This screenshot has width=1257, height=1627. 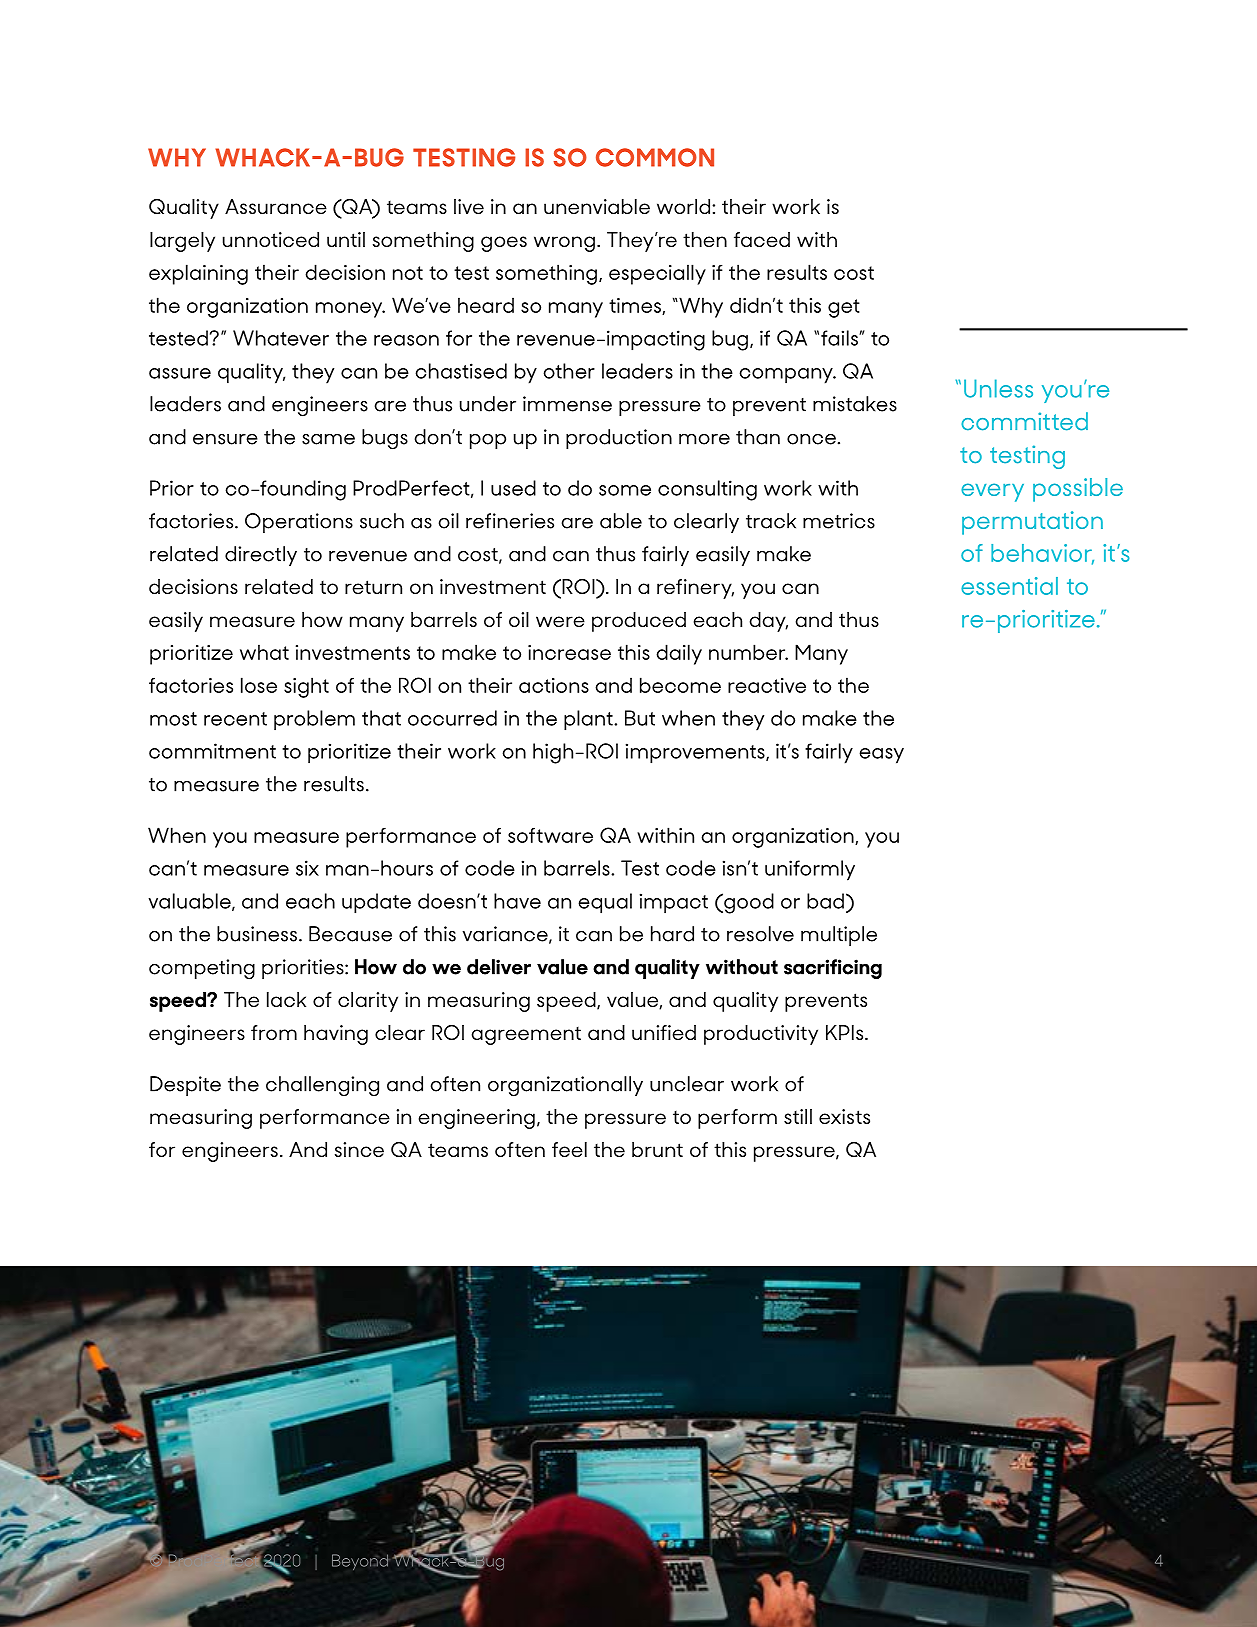 What do you see at coordinates (322, 1086) in the screenshot?
I see `challenging` at bounding box center [322, 1086].
